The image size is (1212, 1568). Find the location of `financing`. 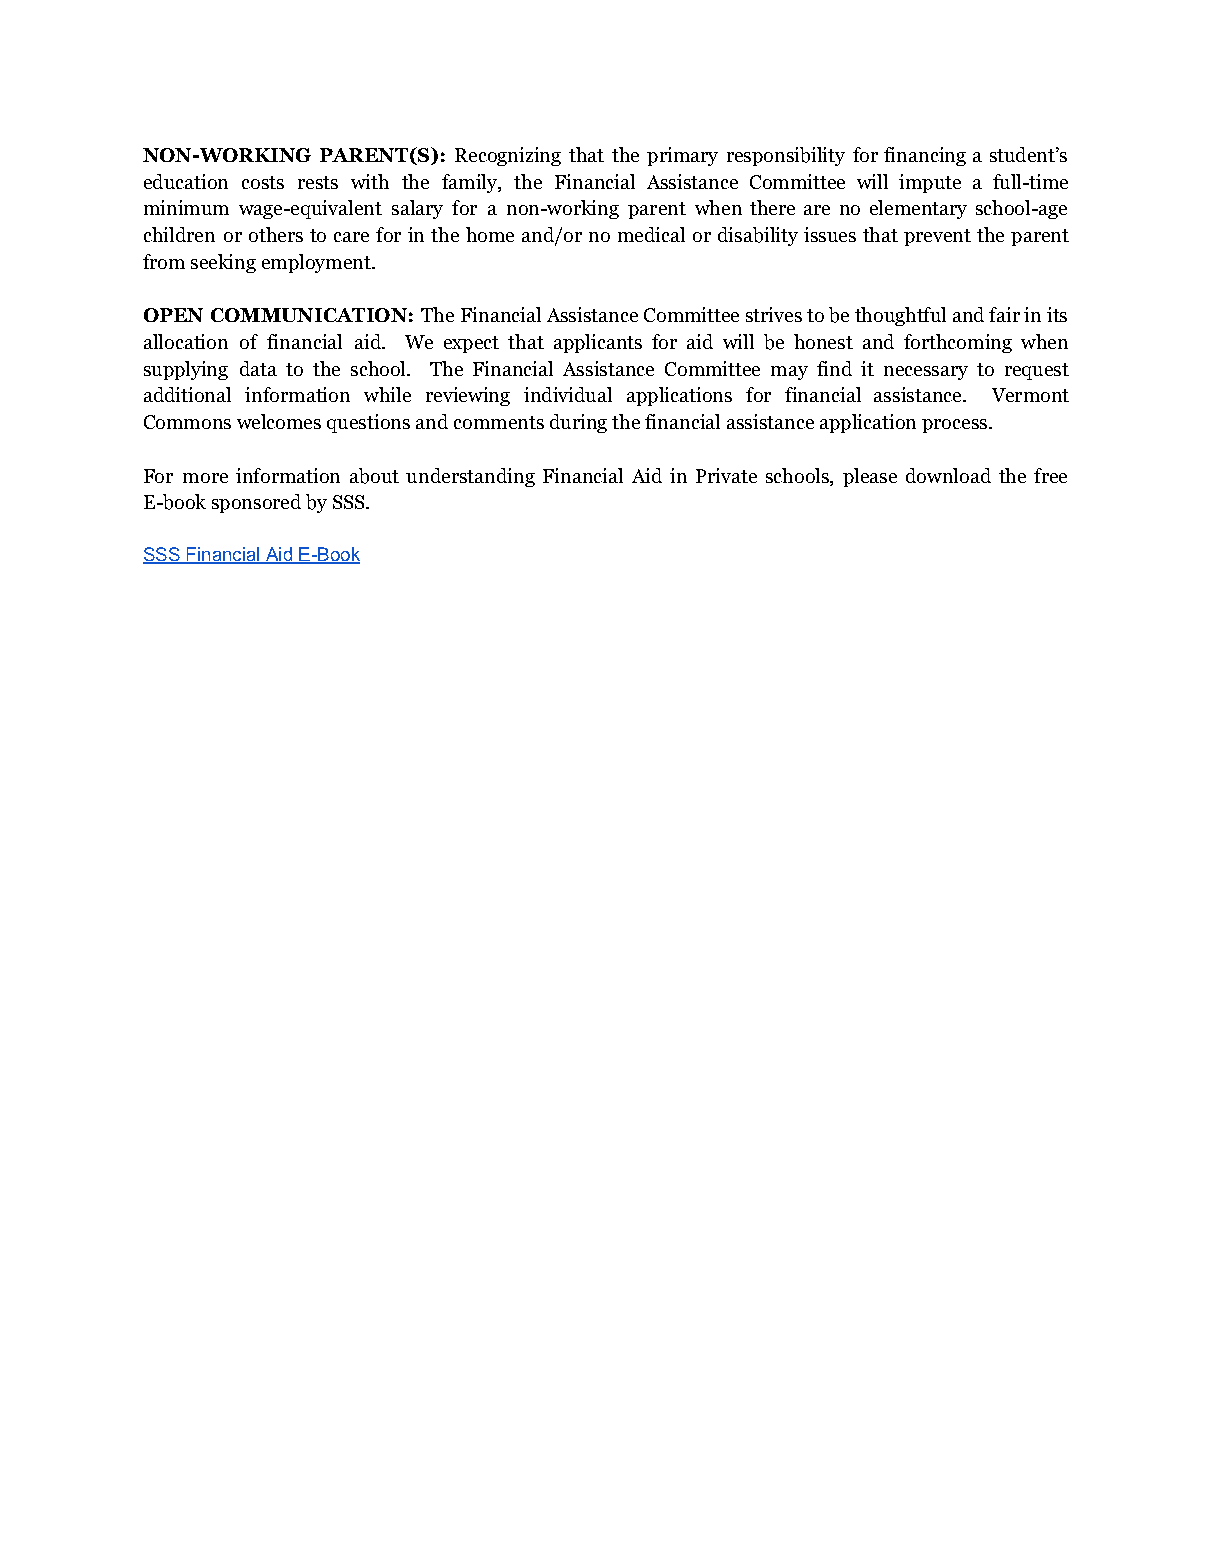

financing is located at coordinates (925, 156).
